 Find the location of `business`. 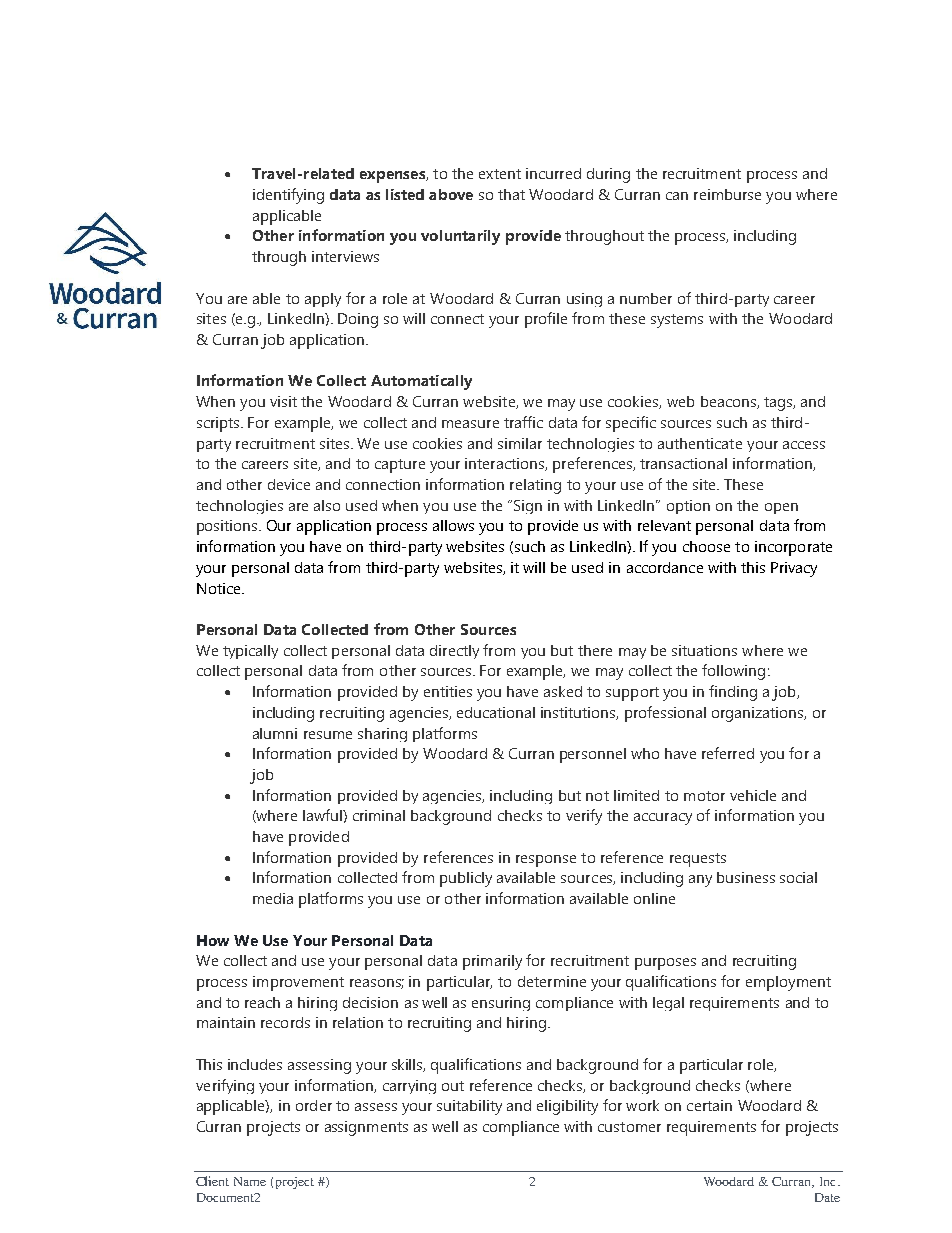

business is located at coordinates (746, 877).
